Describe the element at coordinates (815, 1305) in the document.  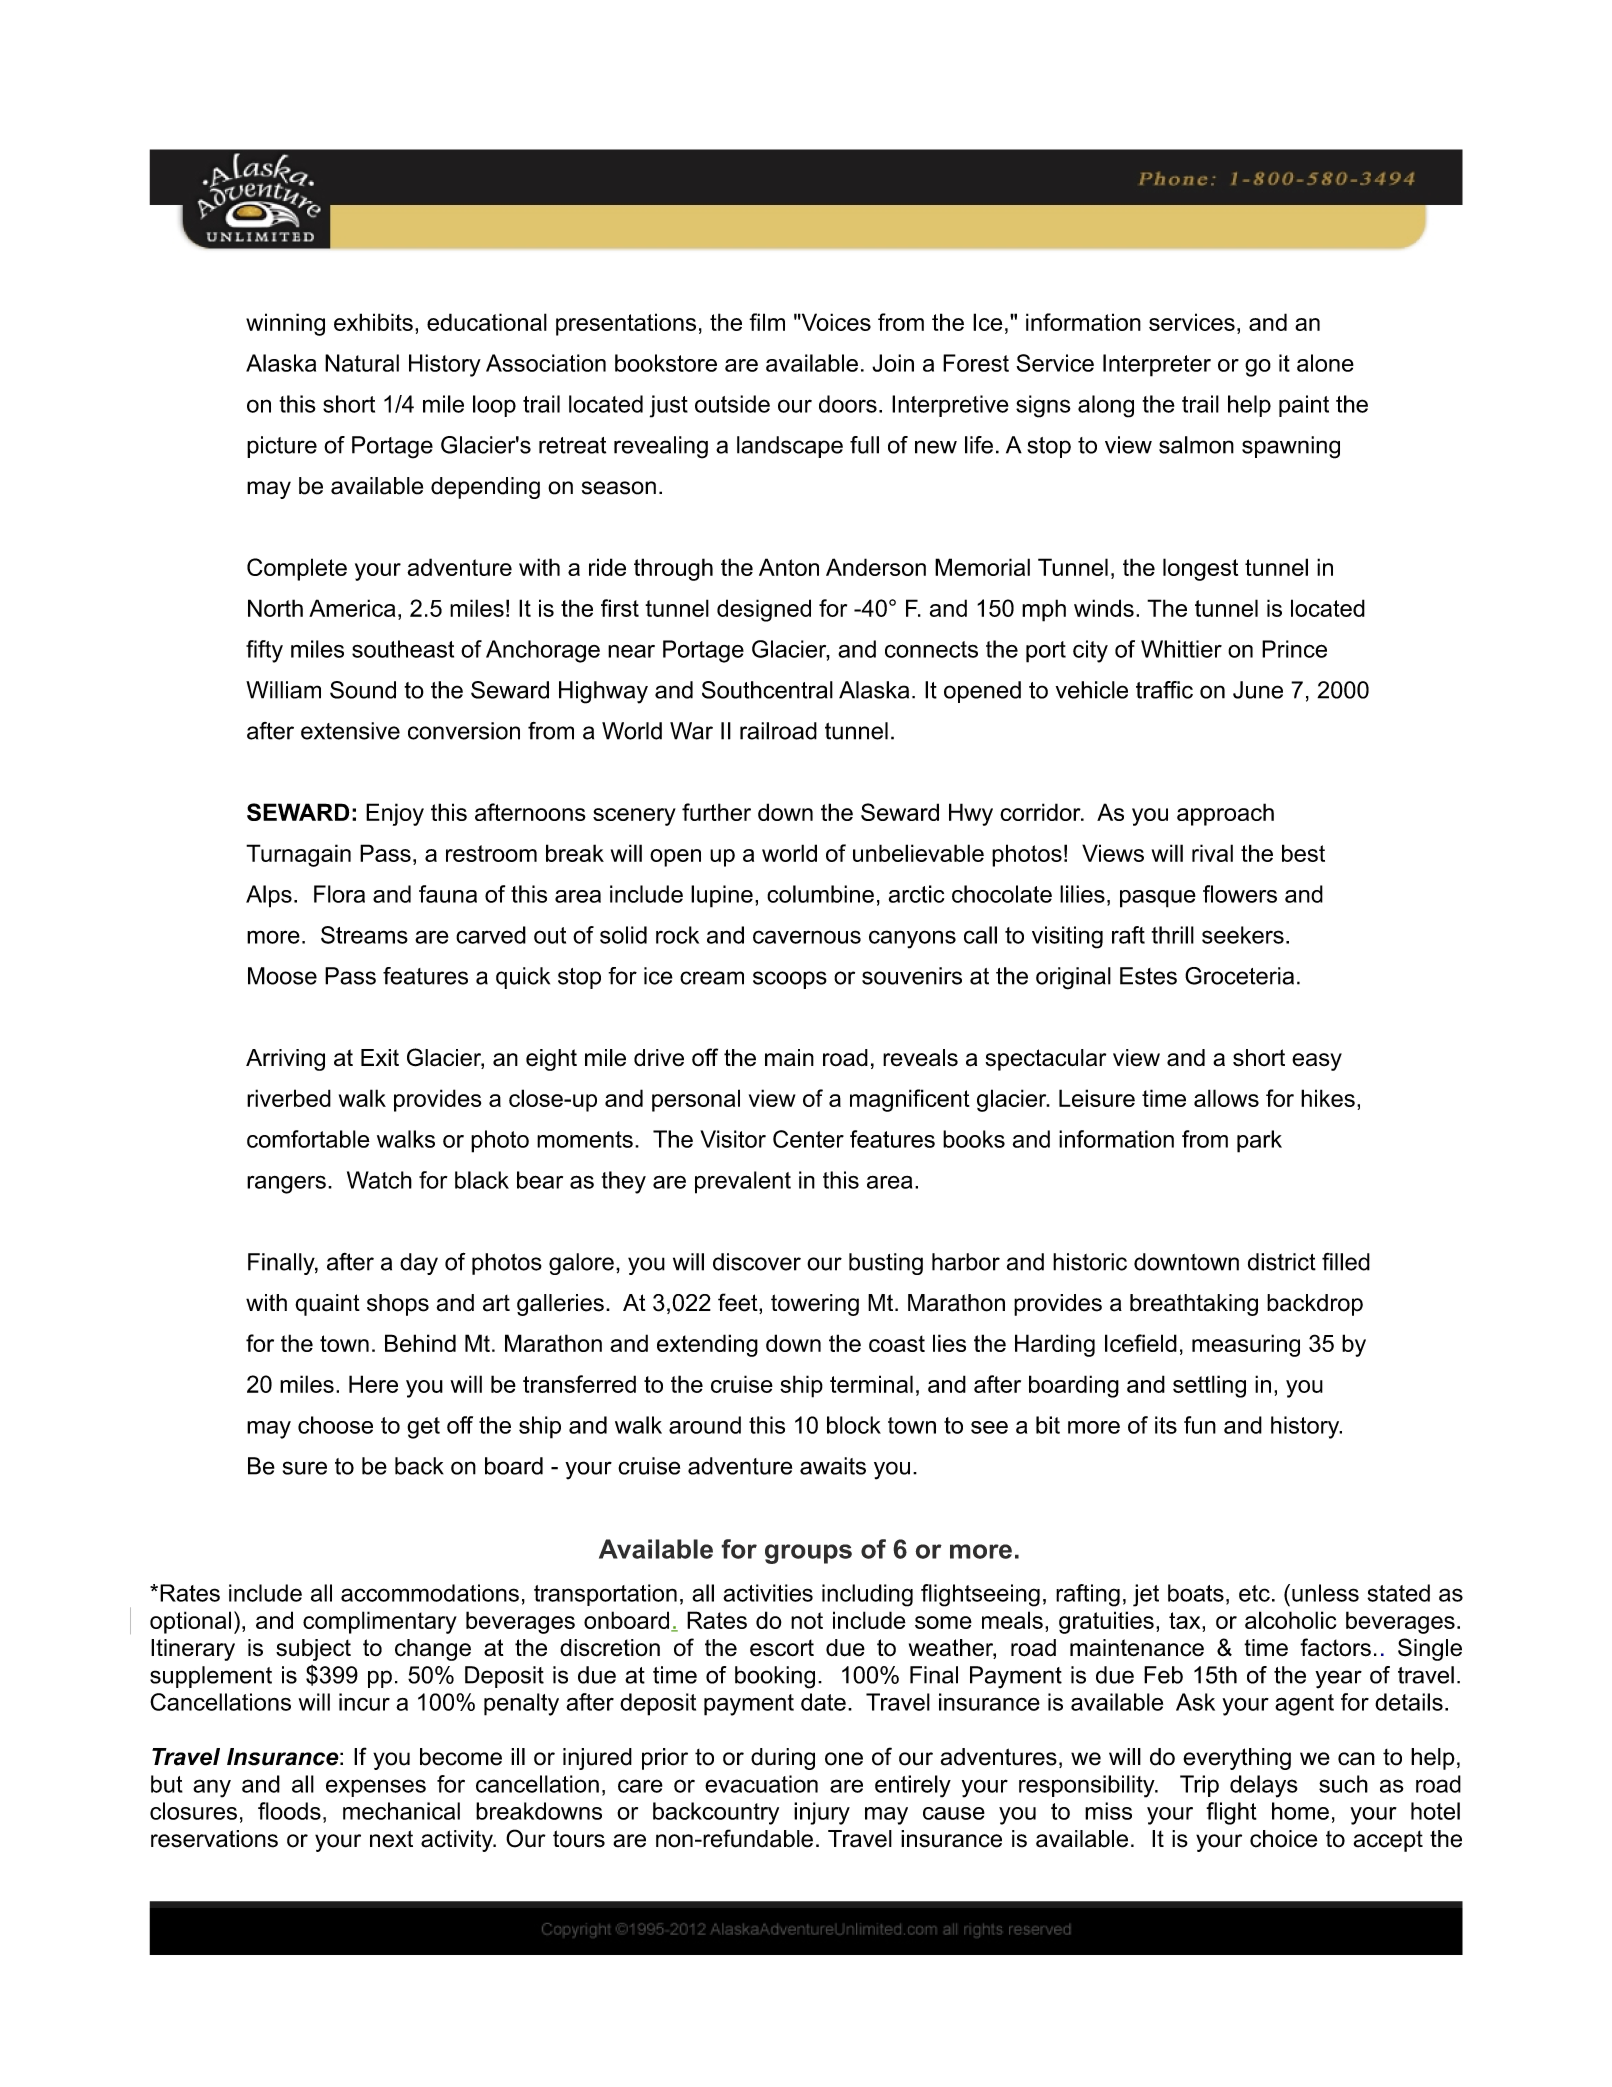
I see `towering` at that location.
